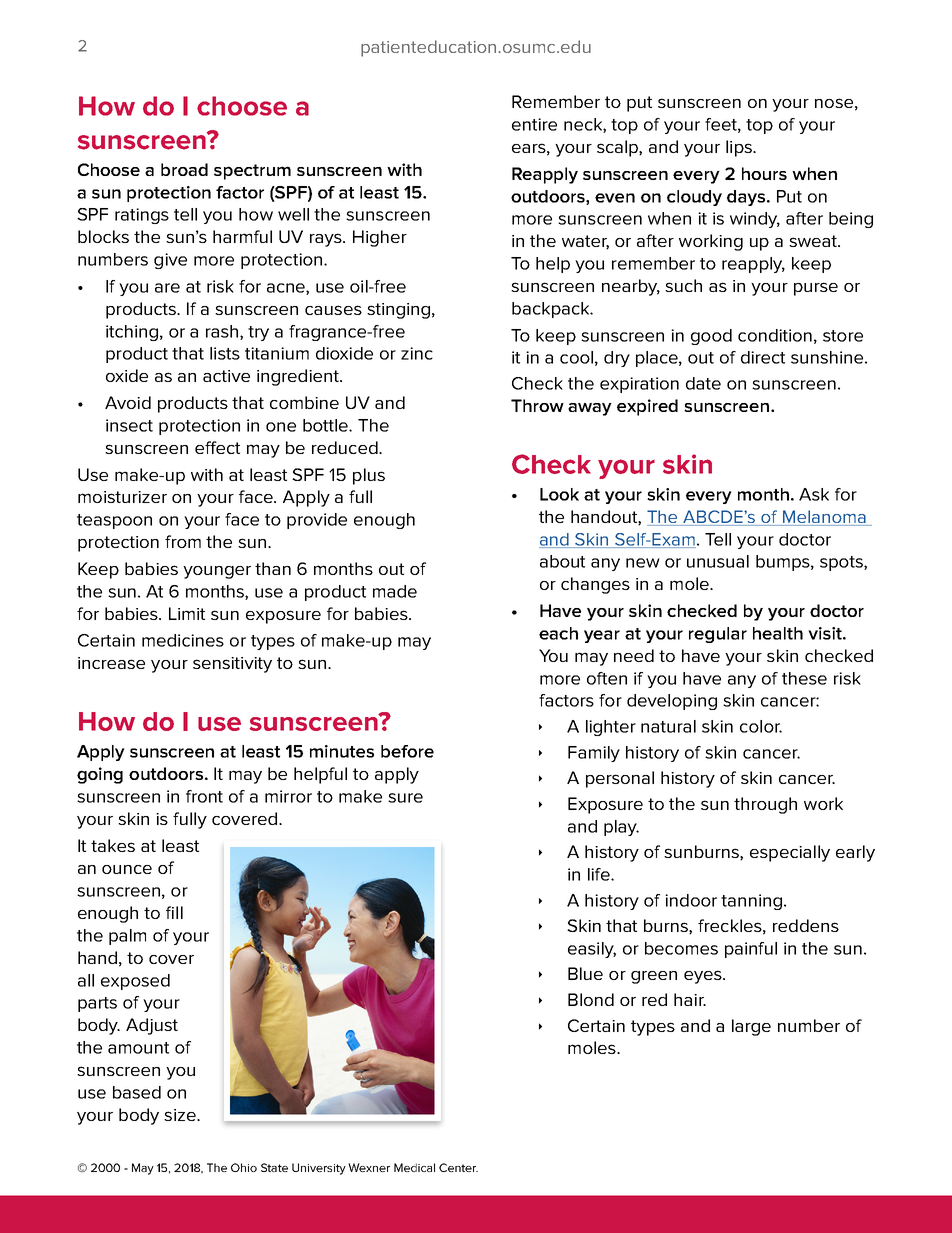 The width and height of the screenshot is (952, 1233). Describe the element at coordinates (407, 751) in the screenshot. I see `before` at that location.
